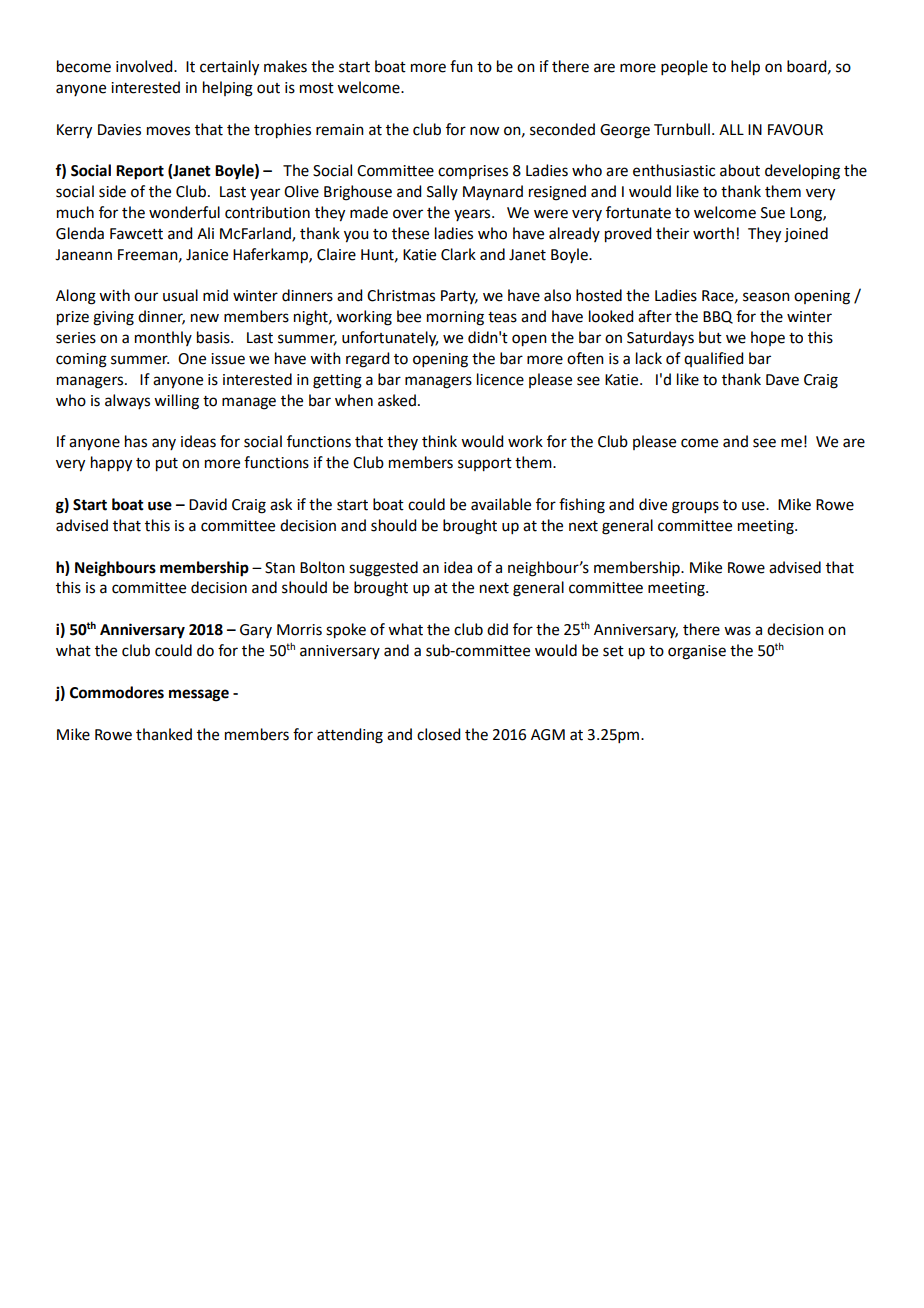 This screenshot has height=1308, width=924. I want to click on Dave, so click(782, 380).
